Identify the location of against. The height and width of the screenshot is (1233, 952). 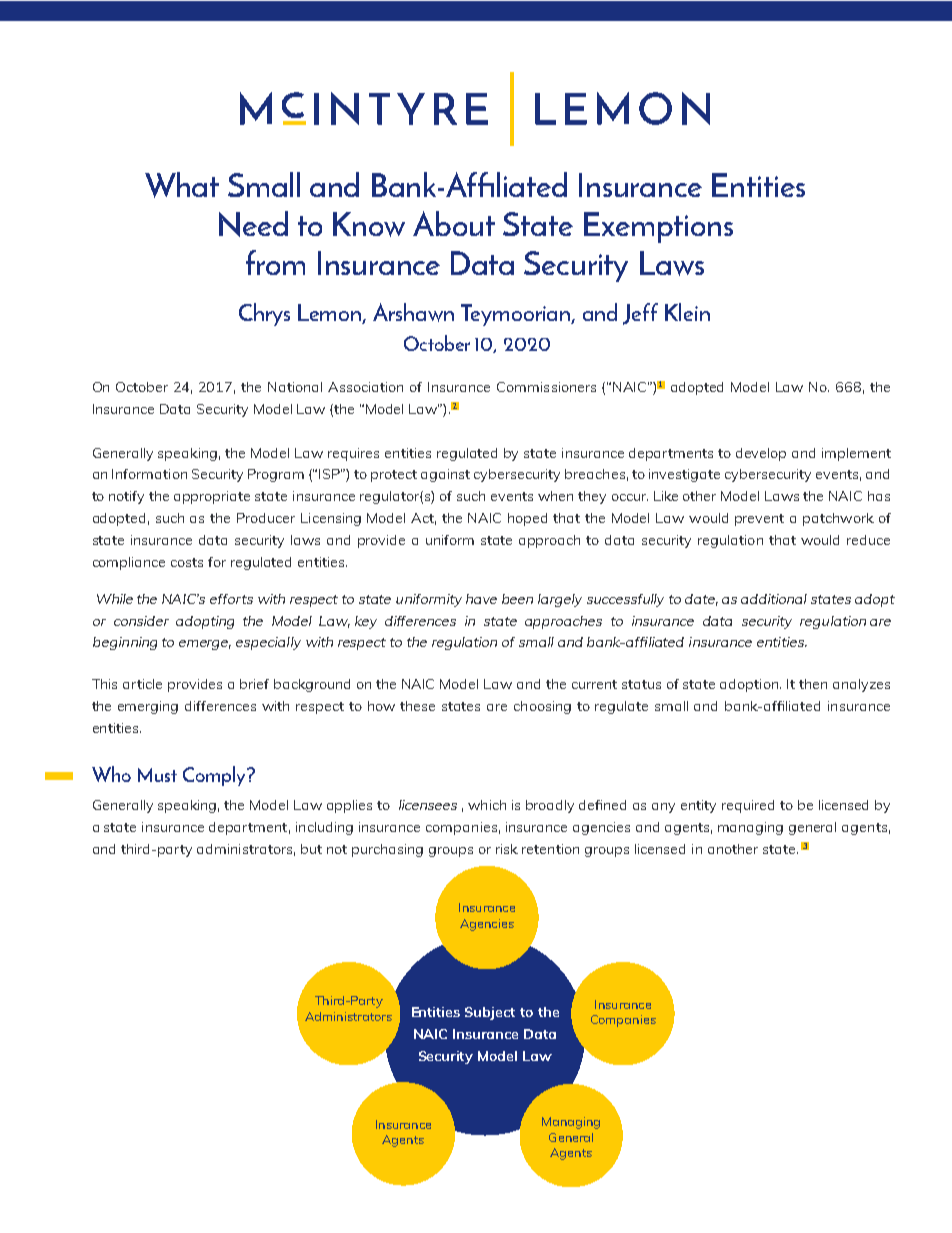
(445, 475).
